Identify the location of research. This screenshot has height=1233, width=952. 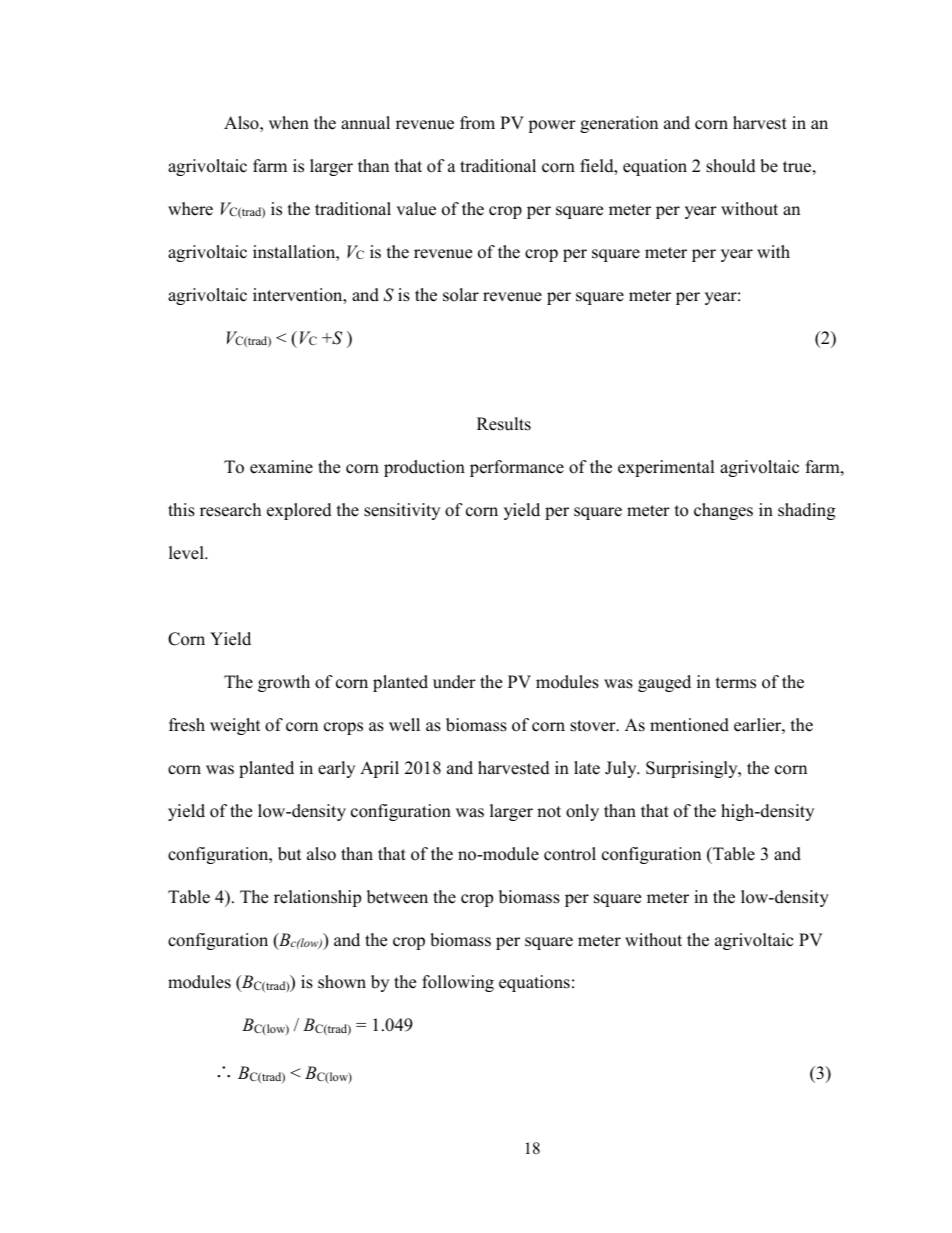
(230, 510).
